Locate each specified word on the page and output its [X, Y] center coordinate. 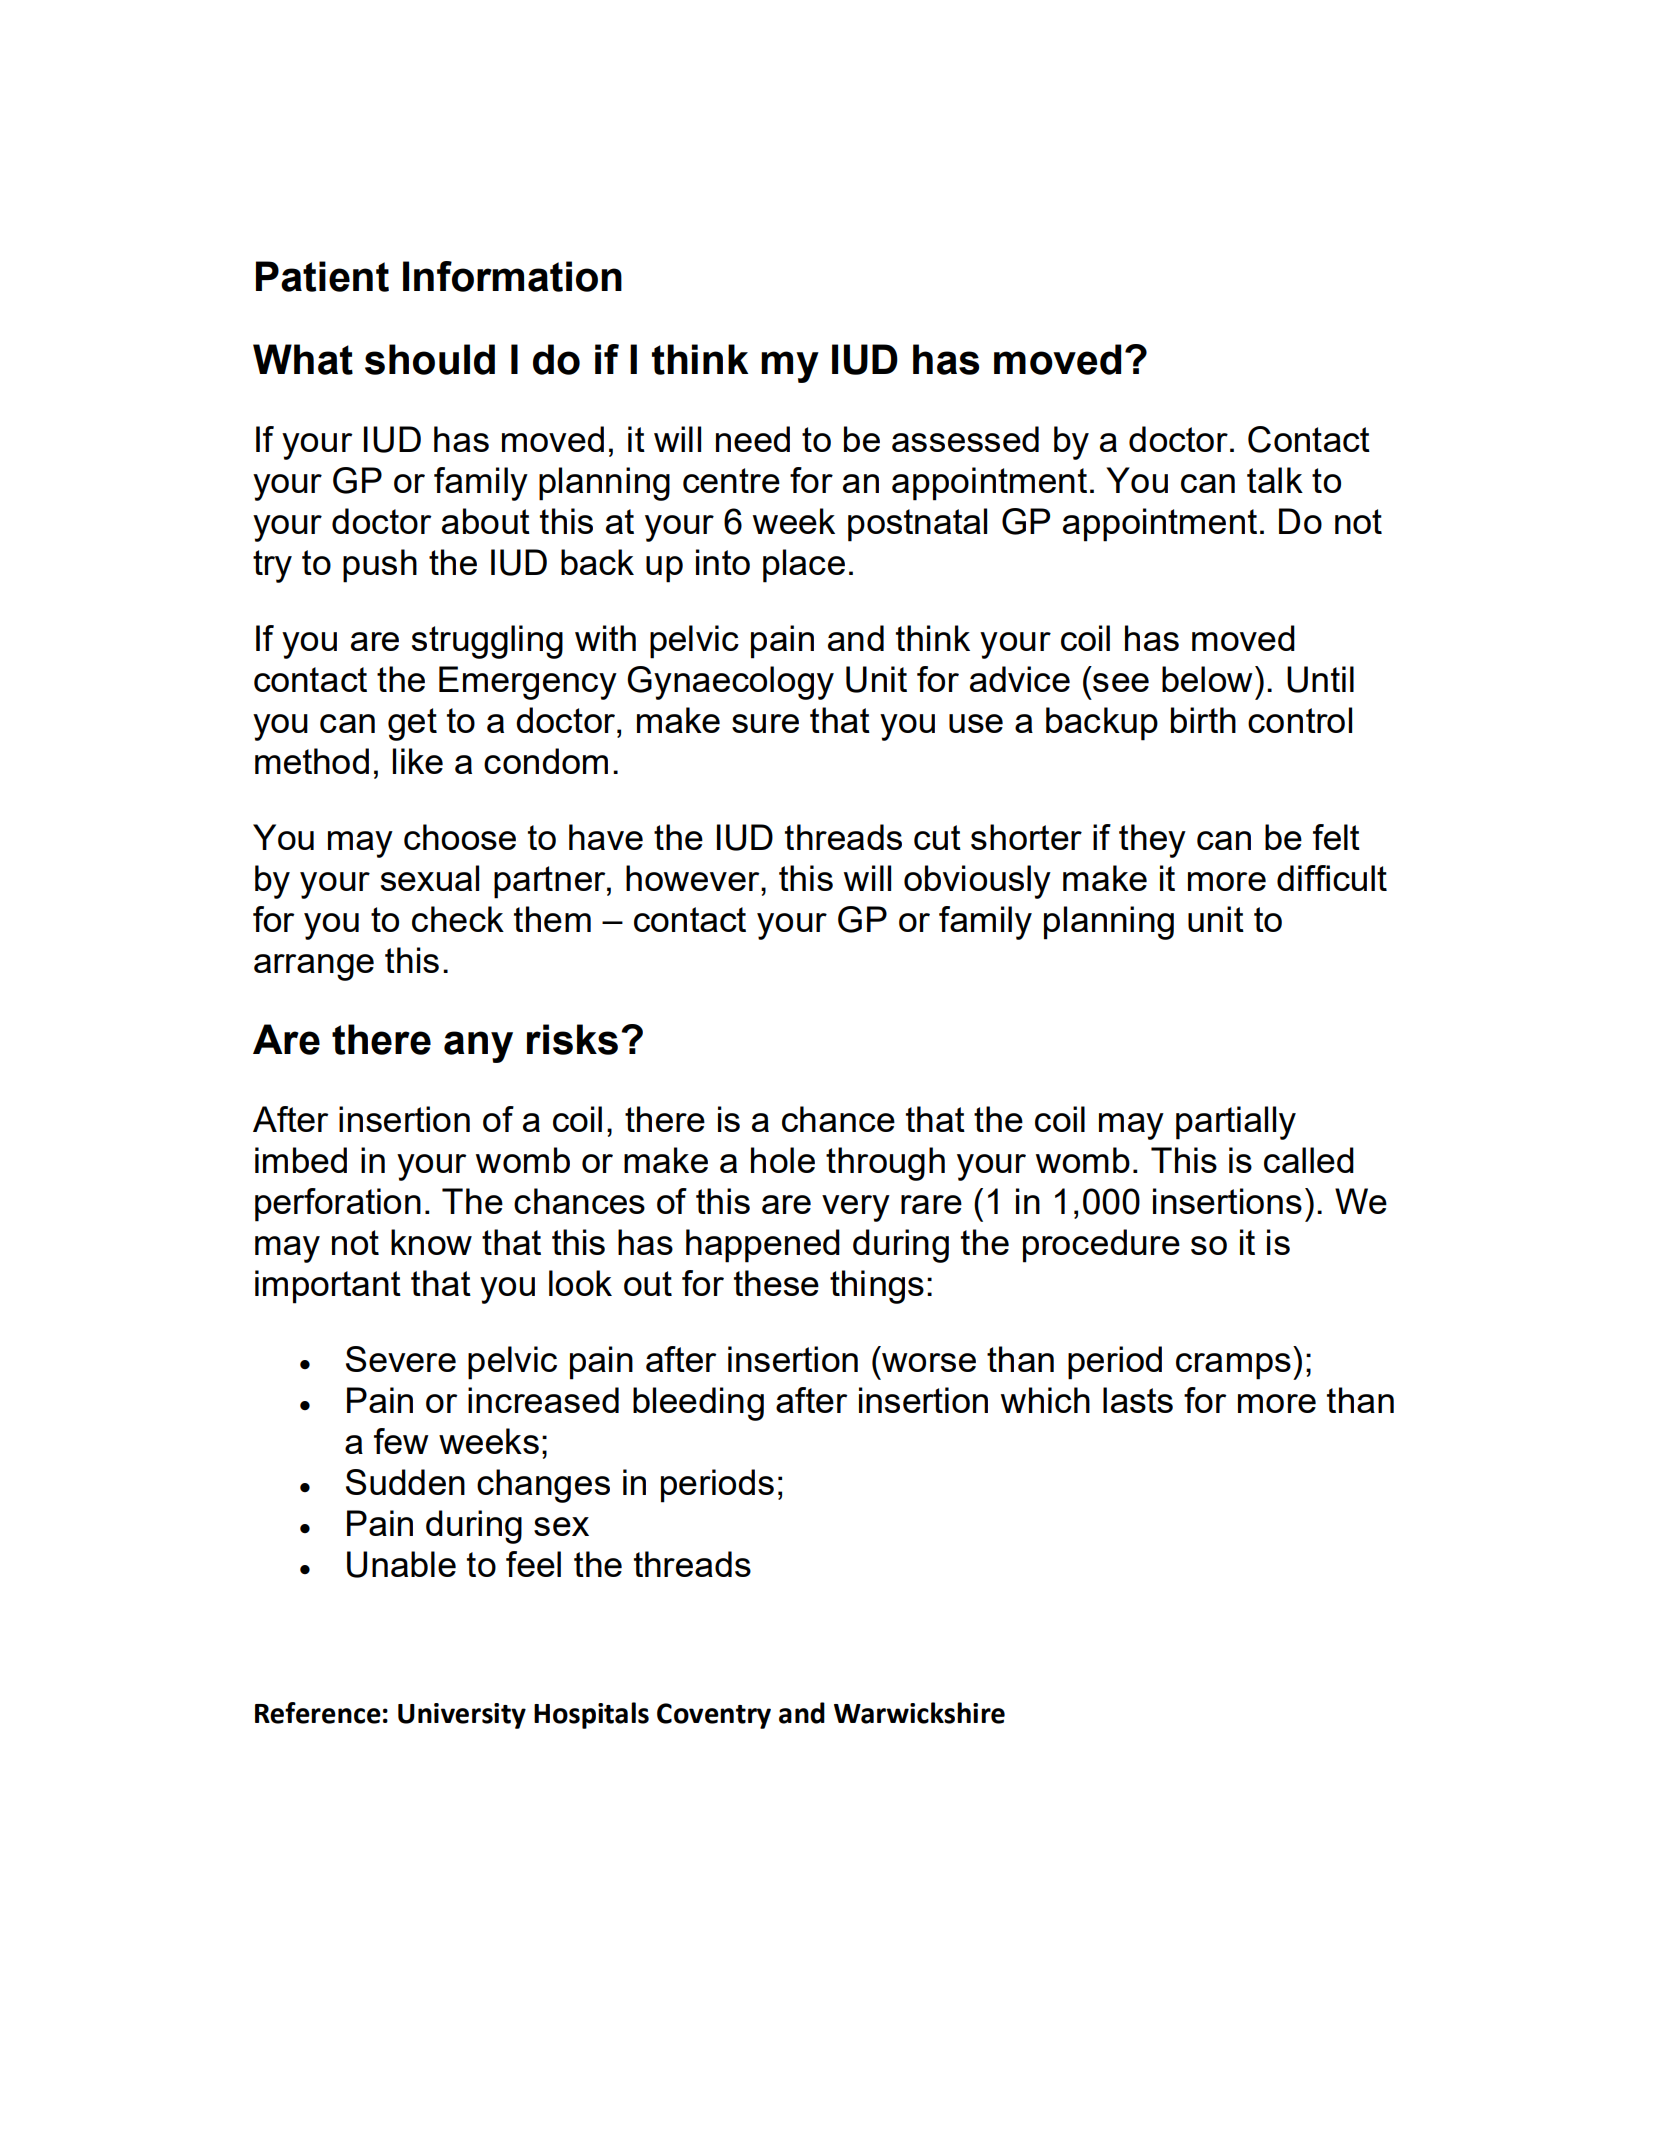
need [753, 439]
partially [1236, 1123]
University [462, 1716]
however [694, 878]
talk [1275, 480]
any [478, 1047]
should [430, 359]
